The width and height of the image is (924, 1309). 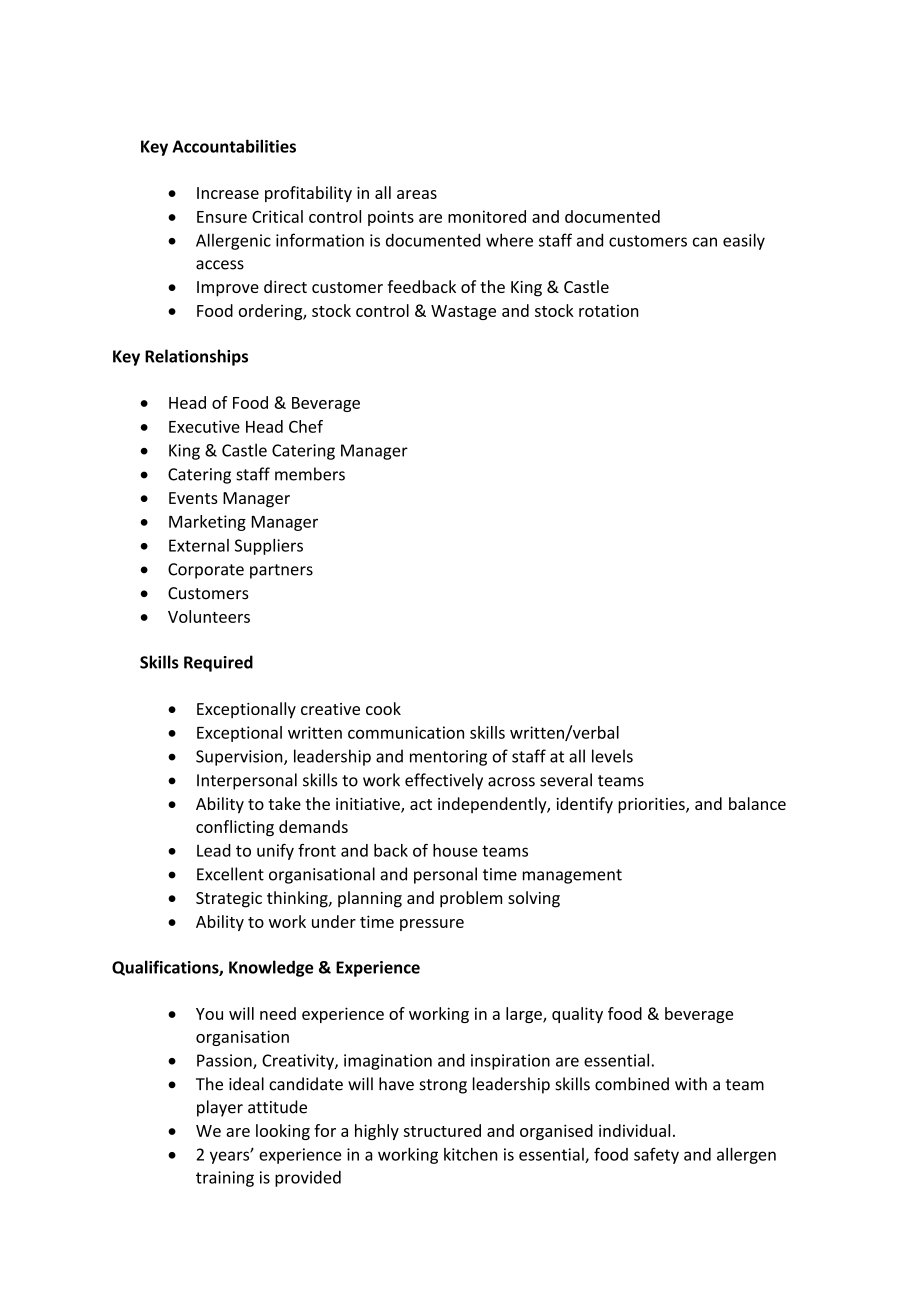 I want to click on members, so click(x=310, y=474).
